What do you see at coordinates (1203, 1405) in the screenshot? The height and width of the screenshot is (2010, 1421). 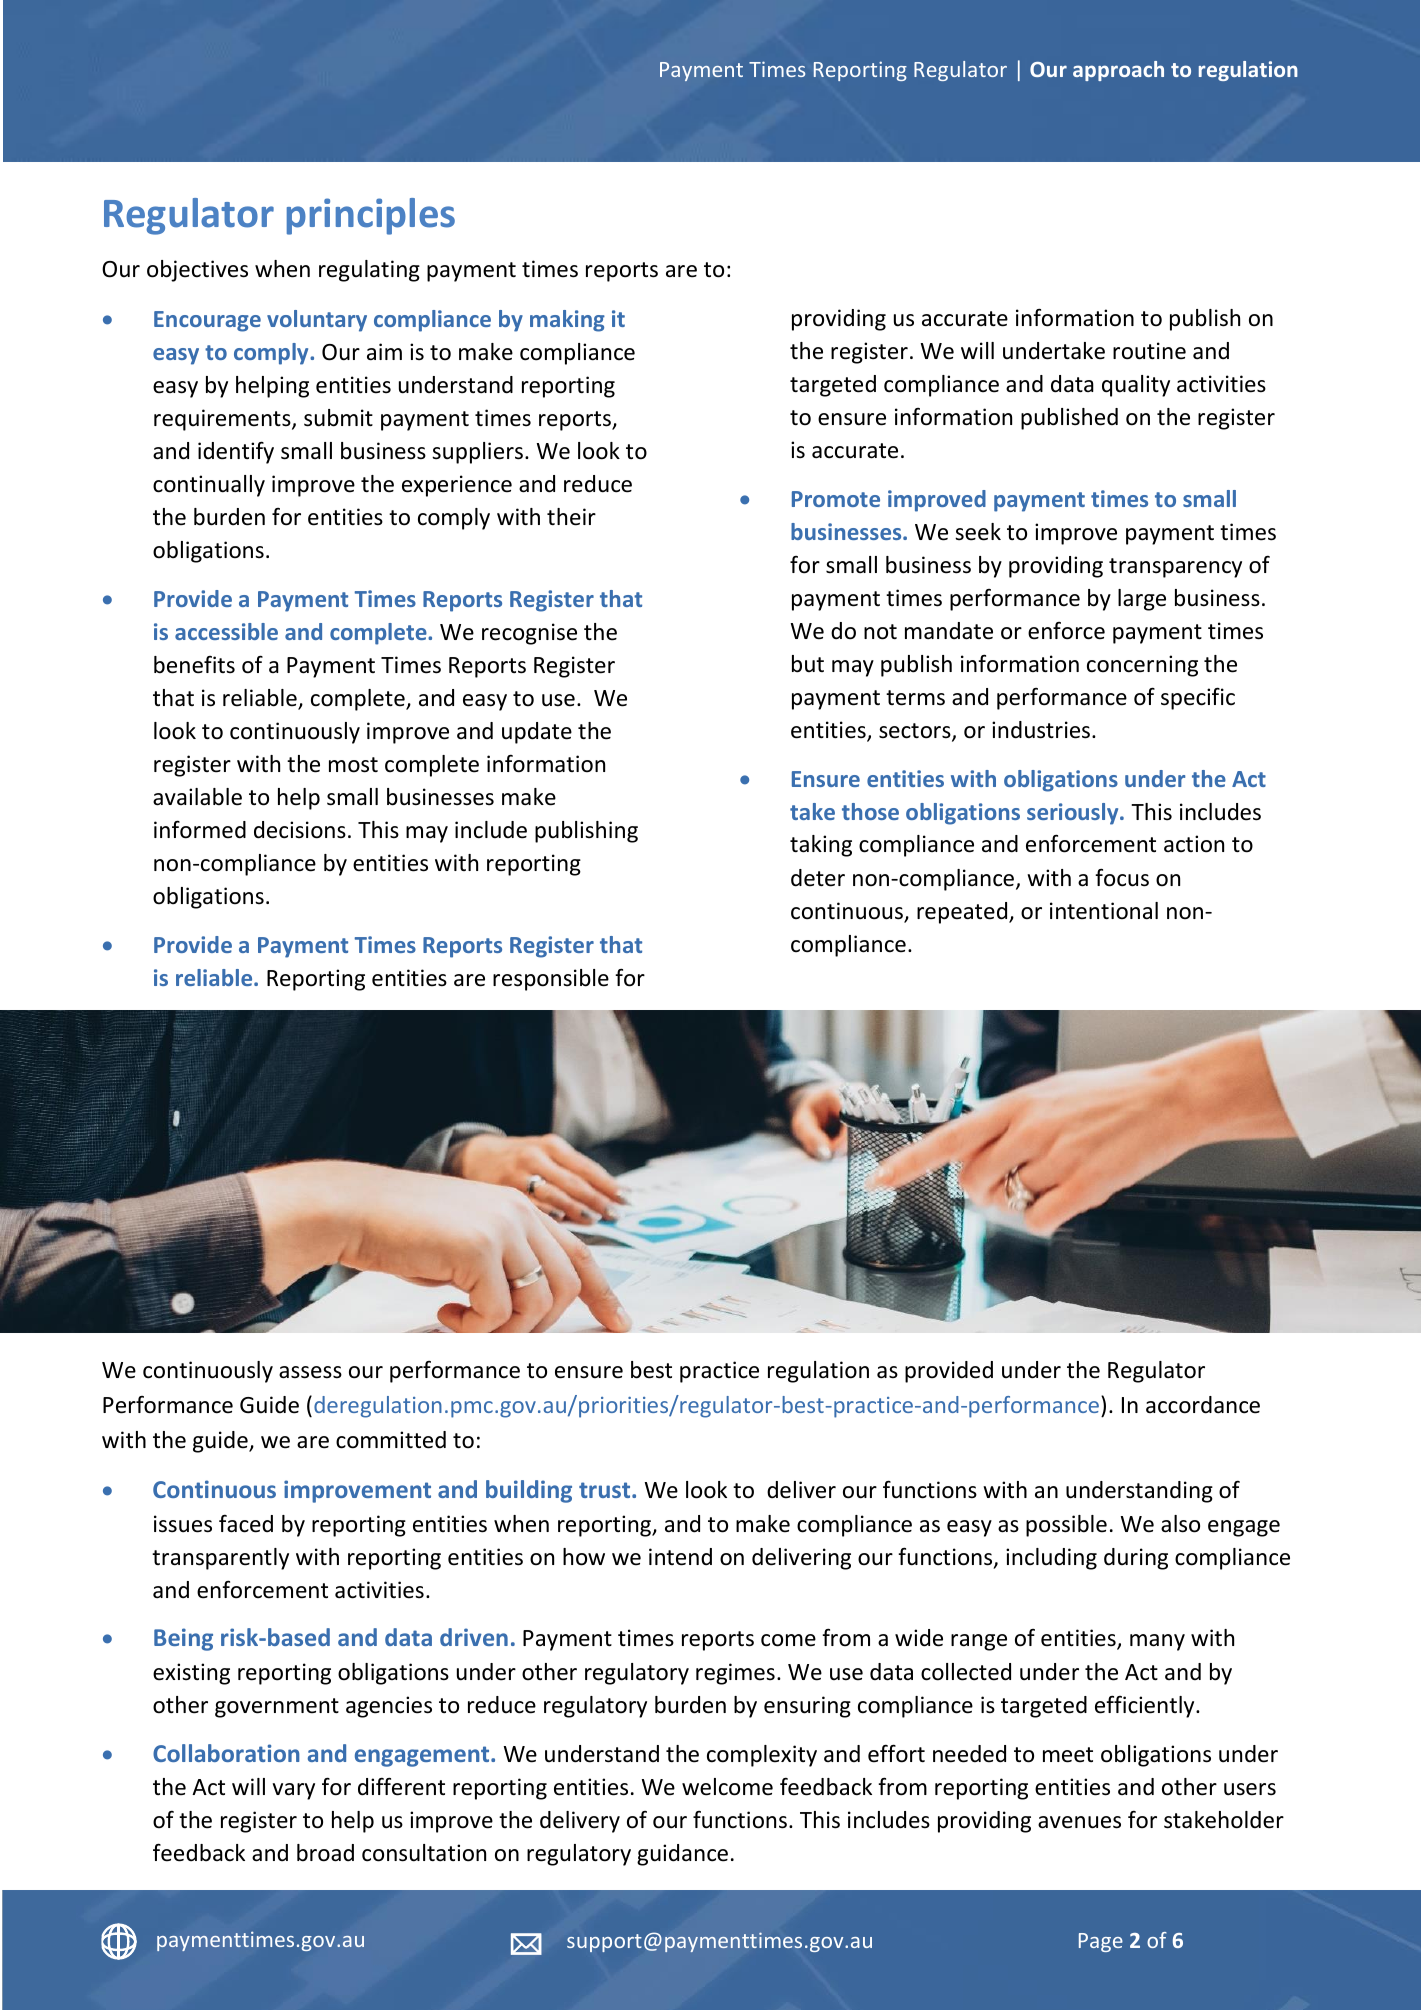 I see `accordance` at bounding box center [1203, 1405].
